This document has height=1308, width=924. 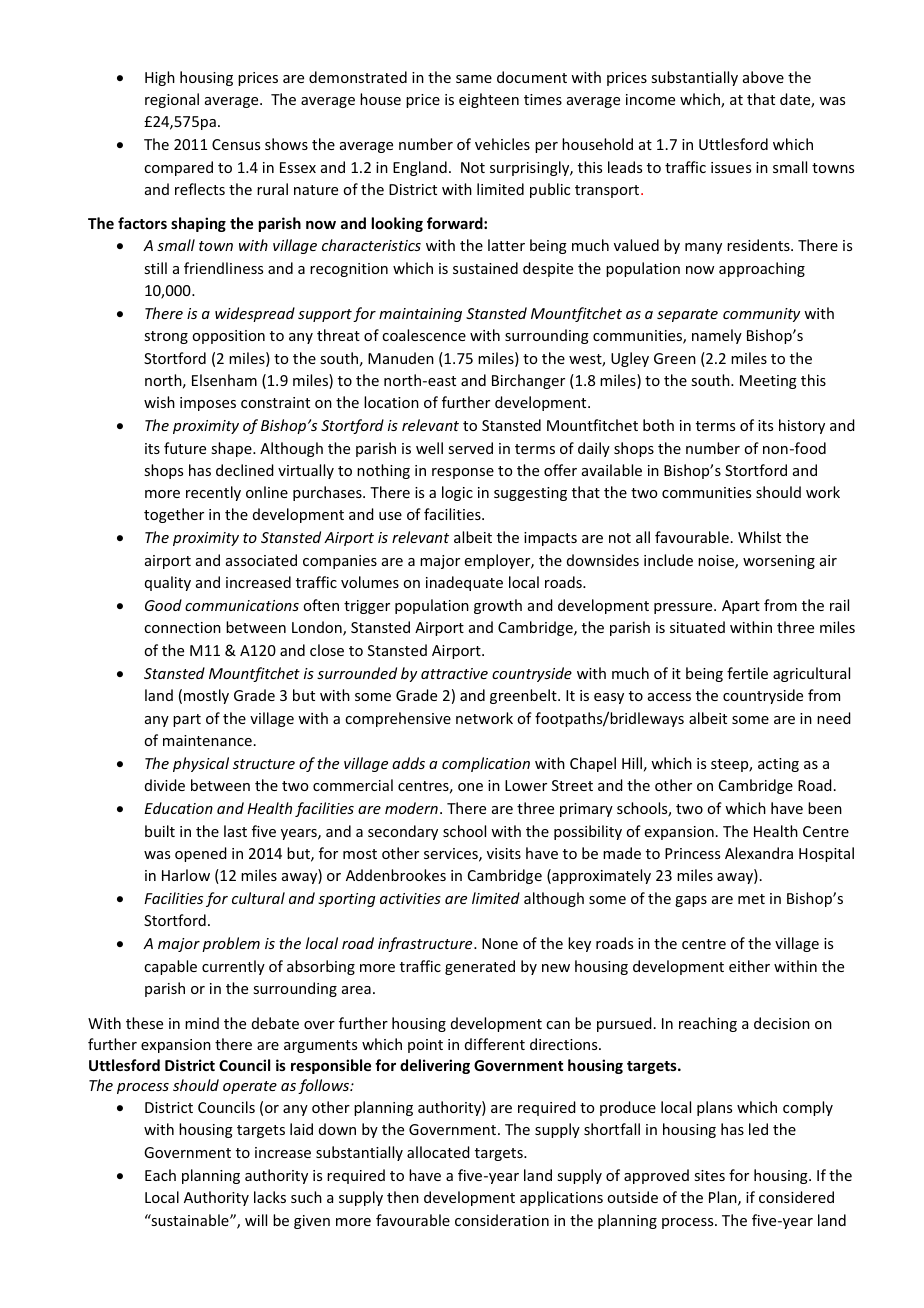 I want to click on imposes, so click(x=208, y=404).
